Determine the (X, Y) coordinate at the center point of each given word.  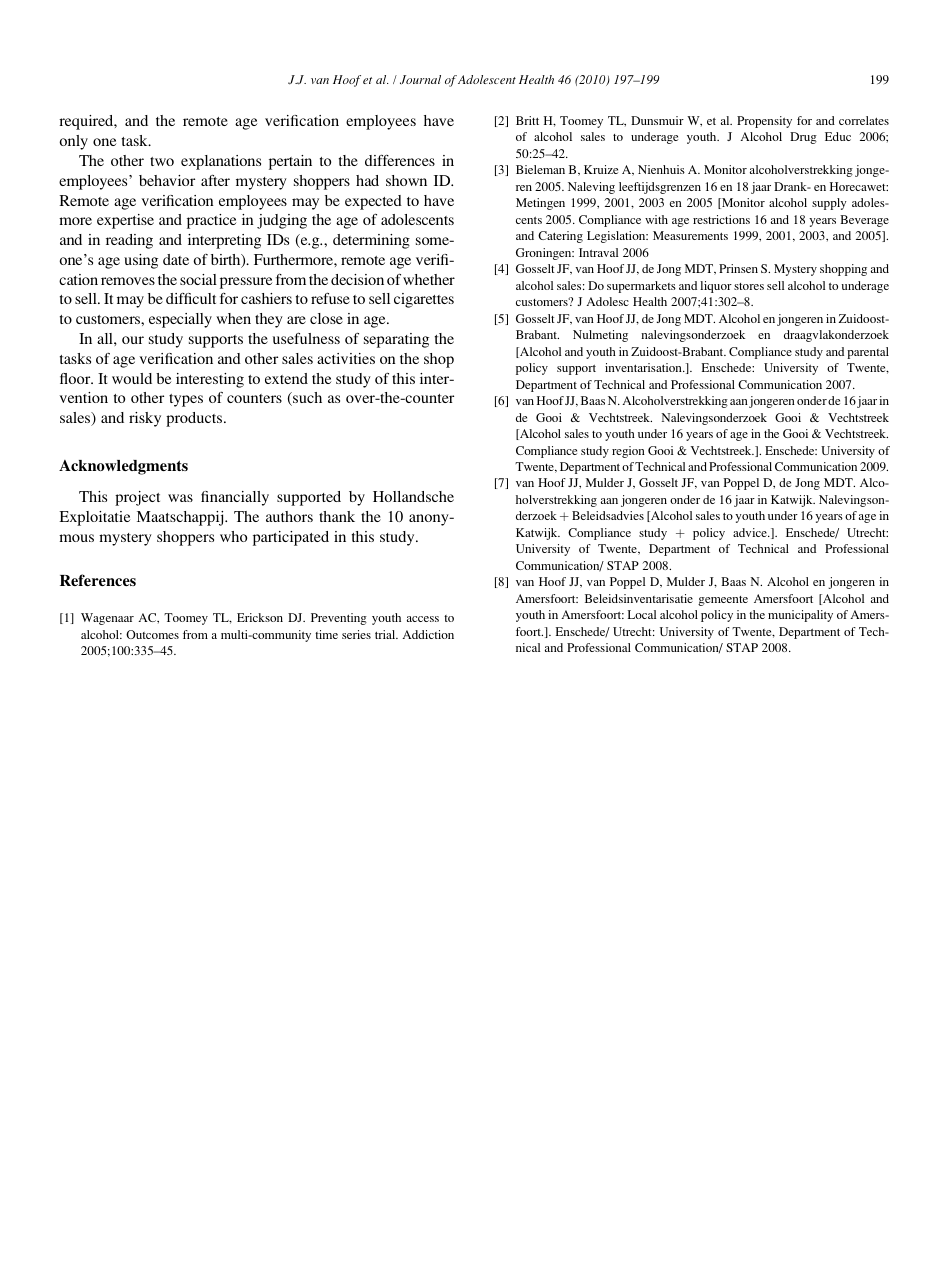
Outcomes (152, 634)
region (628, 452)
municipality (800, 616)
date (176, 259)
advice (751, 532)
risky (145, 419)
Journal (420, 79)
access (423, 619)
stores (749, 286)
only (73, 142)
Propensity (764, 122)
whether (429, 279)
